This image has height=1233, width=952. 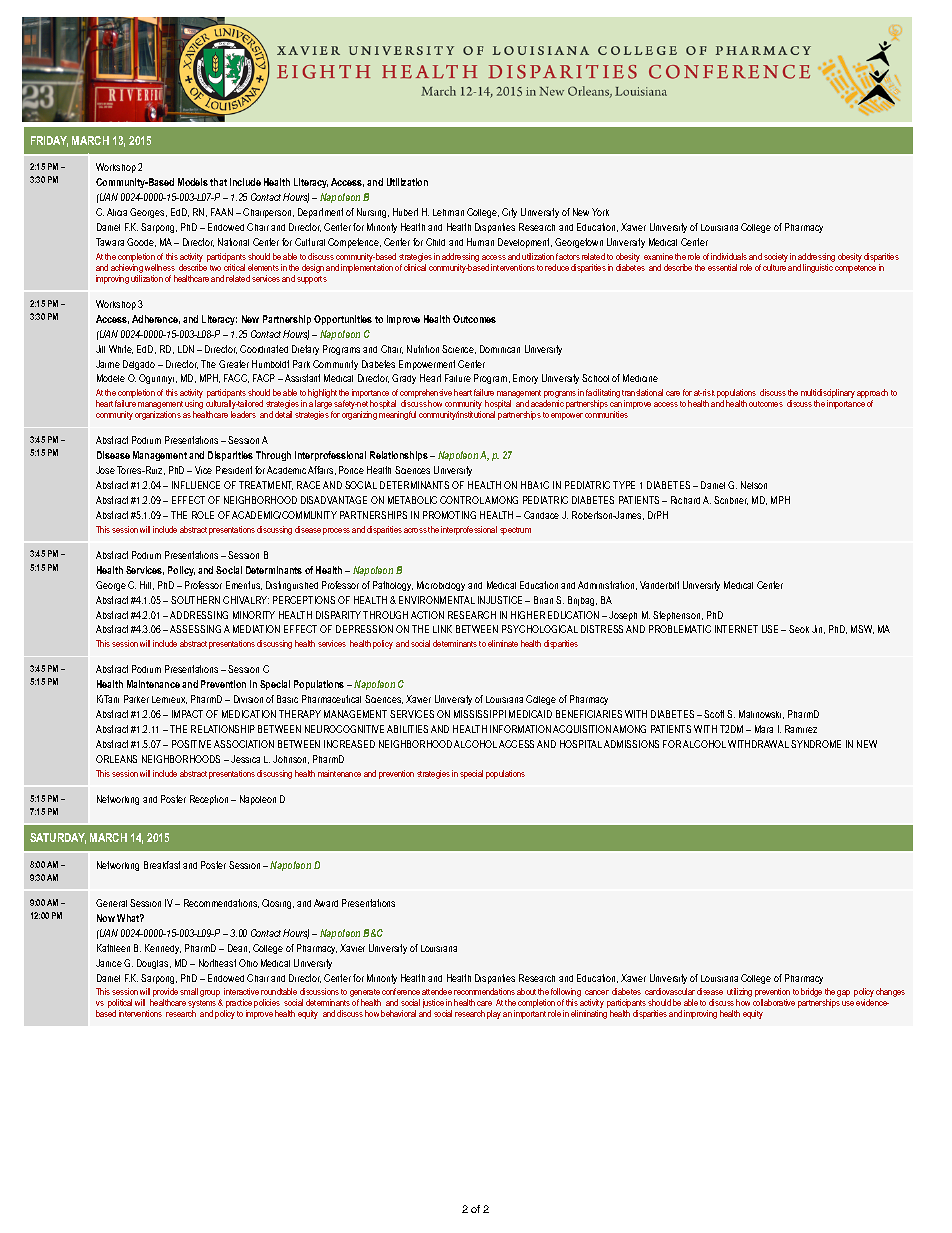 I want to click on attendee, so click(x=437, y=991).
